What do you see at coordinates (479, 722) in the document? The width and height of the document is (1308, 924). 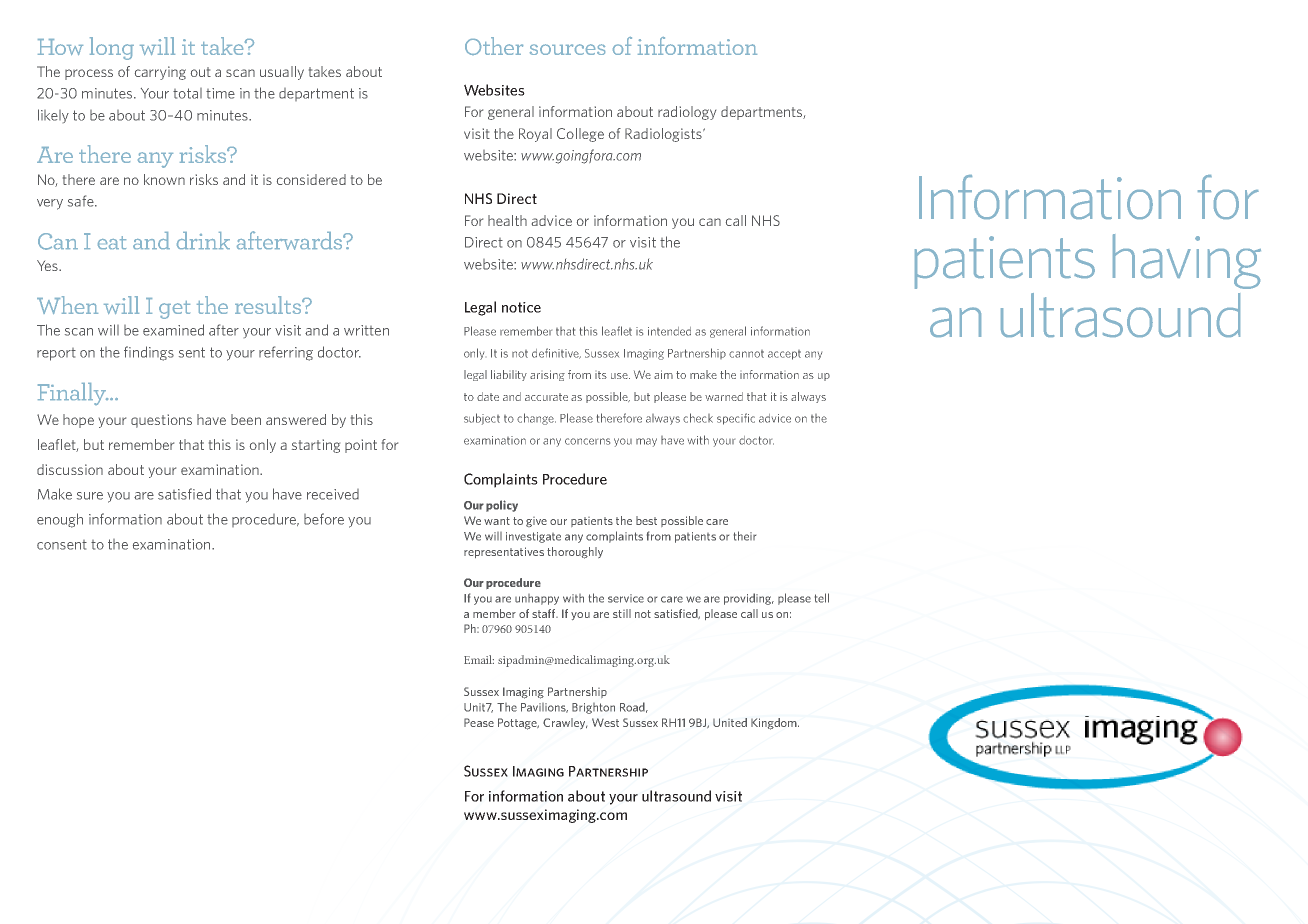 I see `Pease` at bounding box center [479, 722].
